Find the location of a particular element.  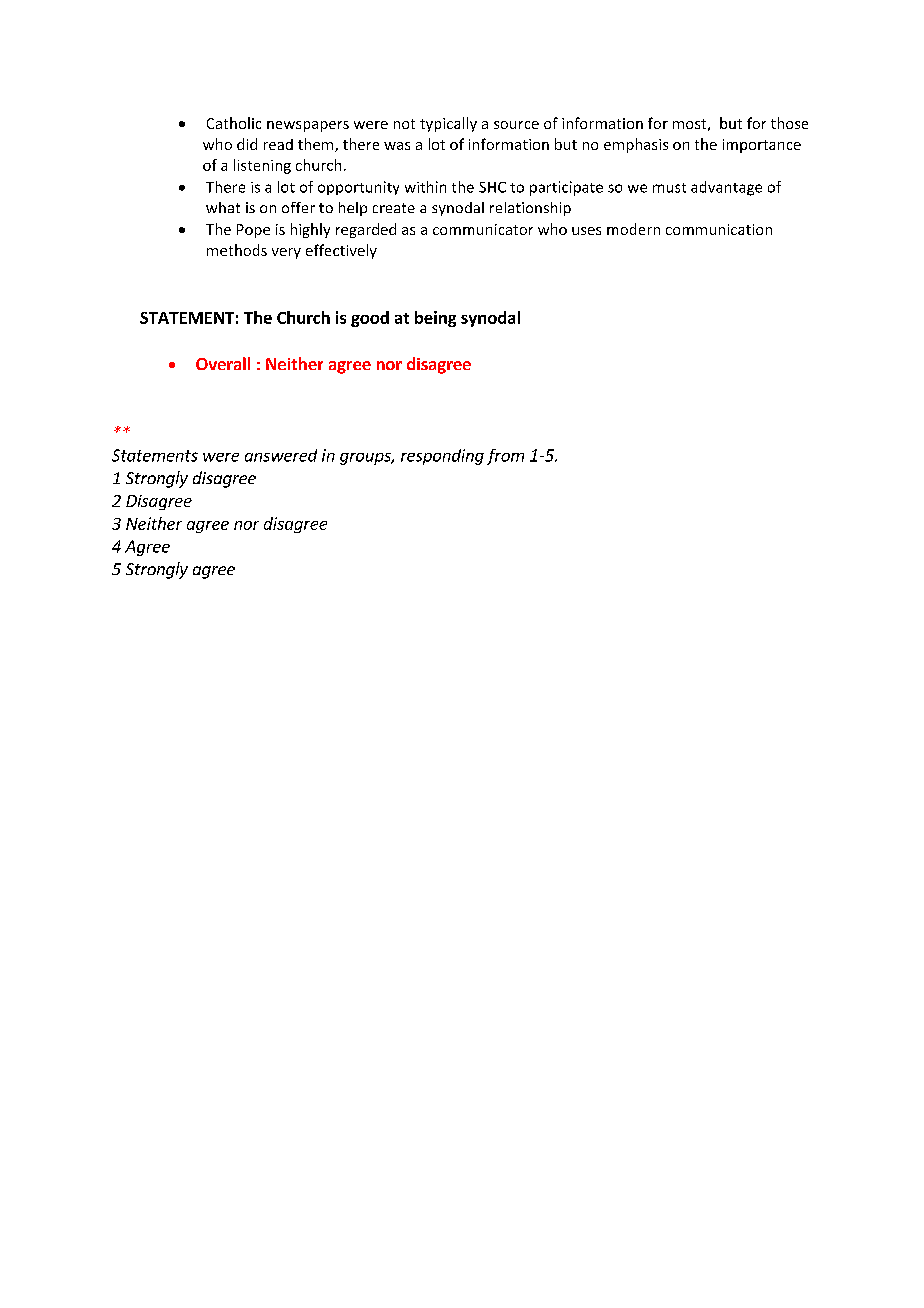

advantage is located at coordinates (726, 188).
